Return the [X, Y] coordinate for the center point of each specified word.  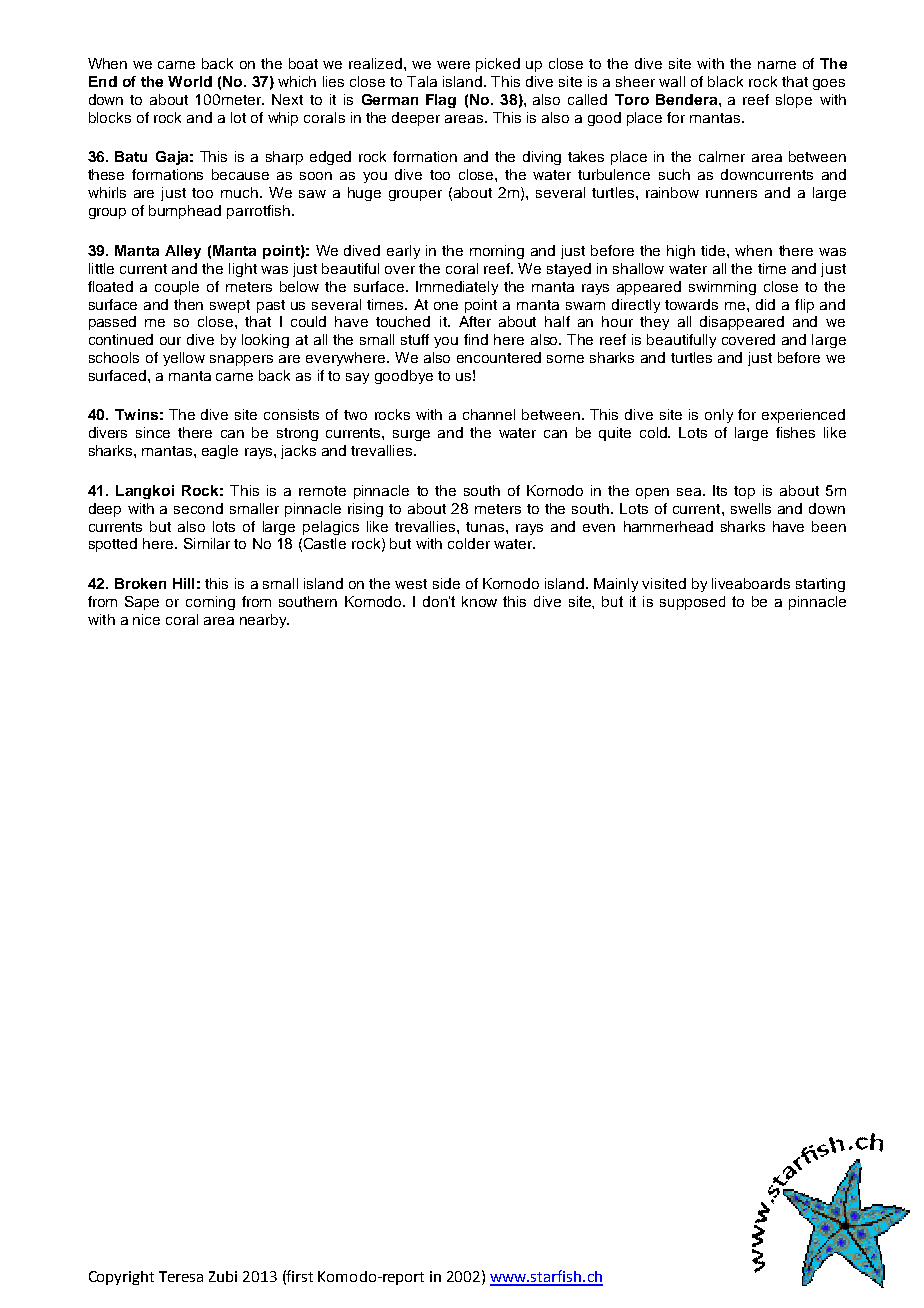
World [190, 81]
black [725, 81]
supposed [692, 603]
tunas [486, 527]
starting [820, 585]
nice [146, 619]
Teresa [181, 1276]
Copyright [121, 1278]
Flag [441, 101]
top [744, 492]
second [198, 508]
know [479, 601]
